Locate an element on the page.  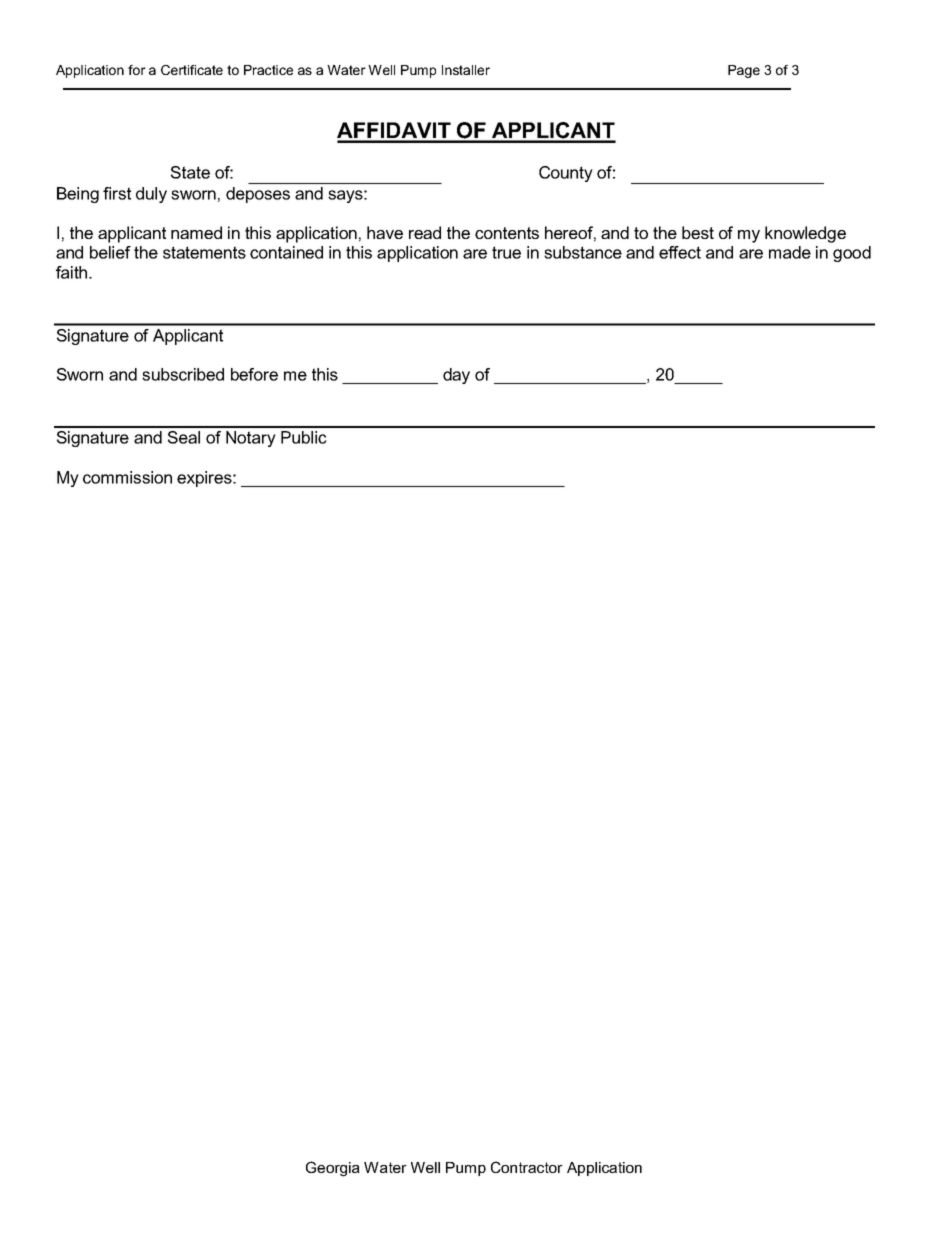
Seal is located at coordinates (184, 437).
